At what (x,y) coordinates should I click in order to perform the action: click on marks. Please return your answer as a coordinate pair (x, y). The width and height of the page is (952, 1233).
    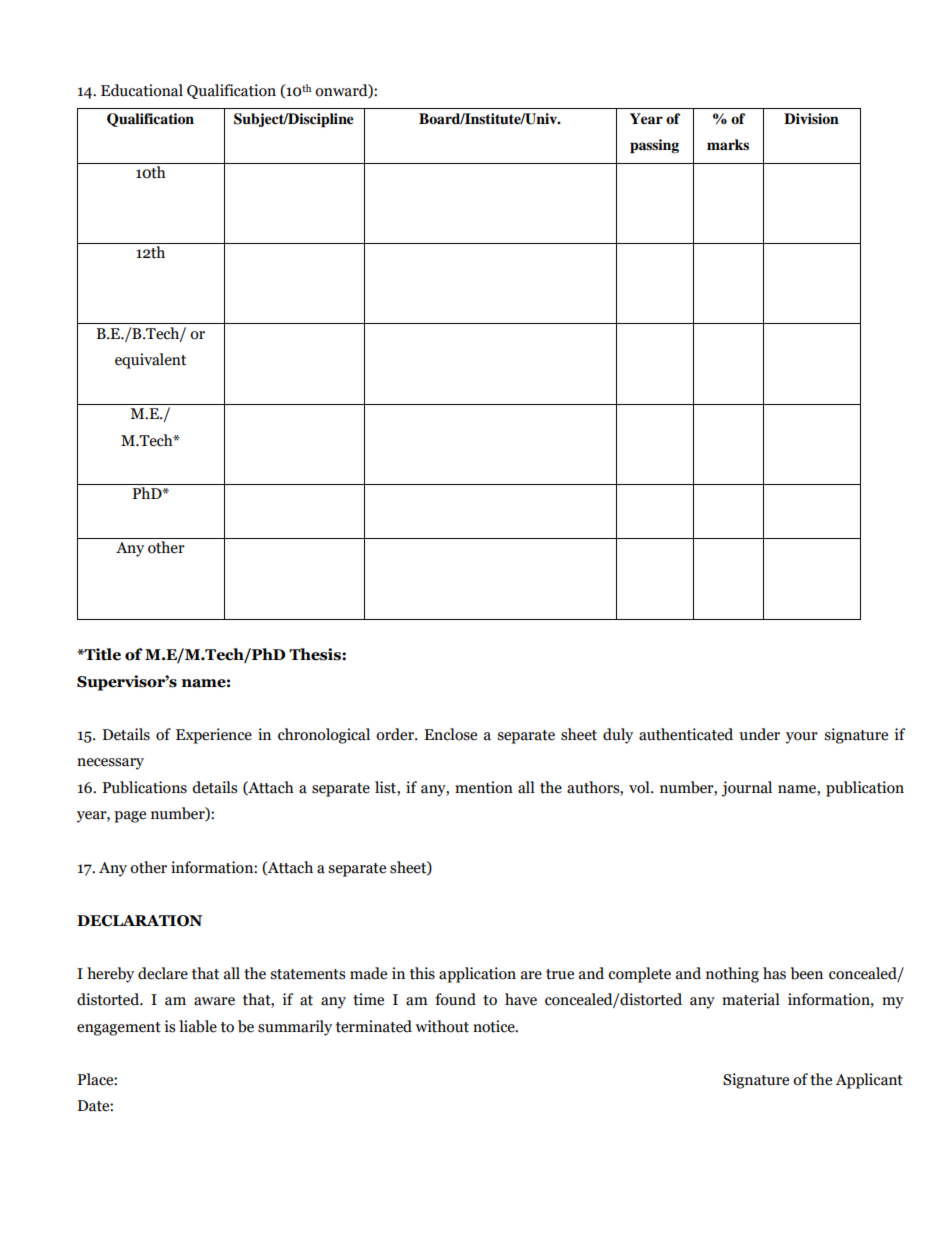
    Looking at the image, I should click on (728, 144).
